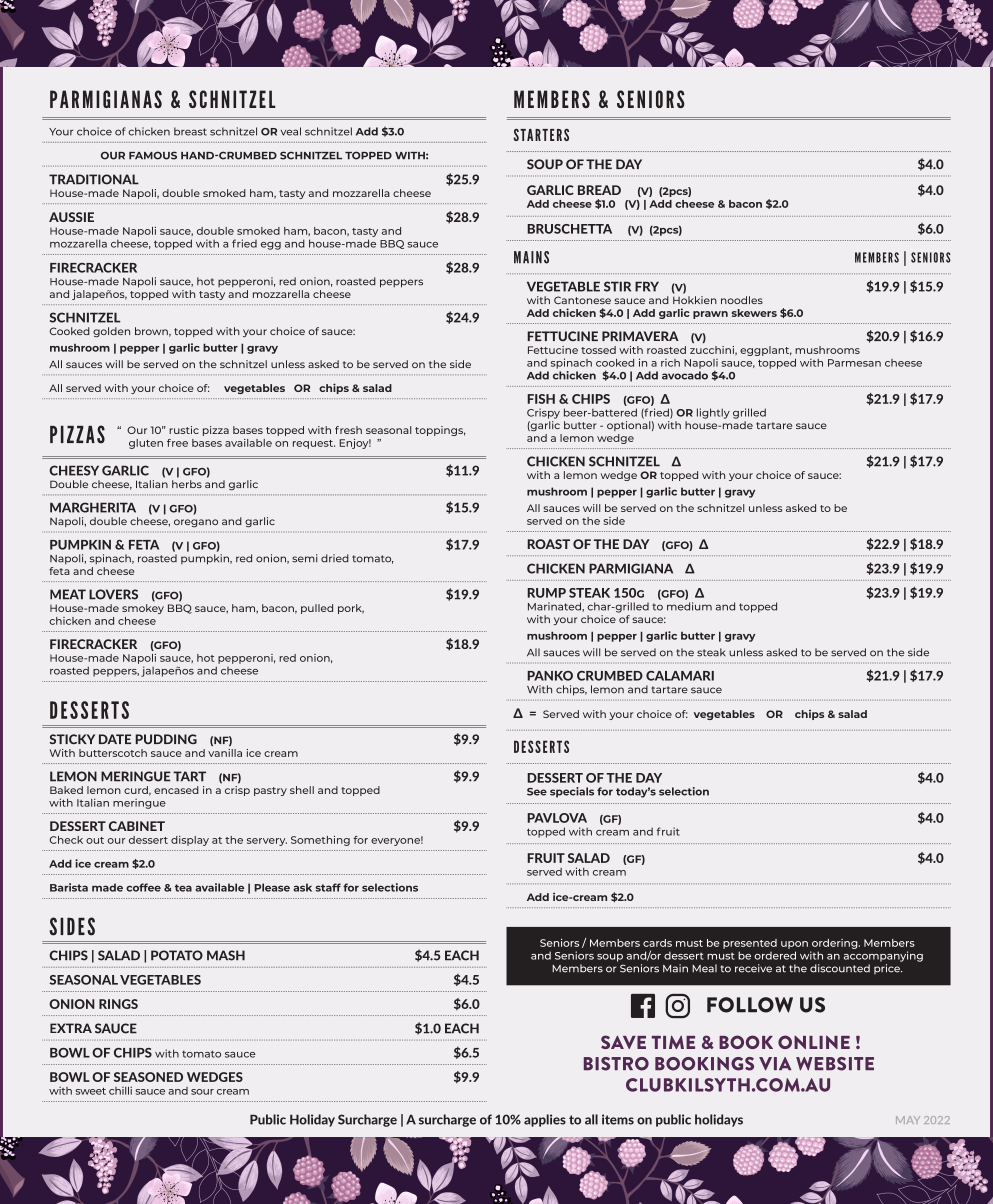 This screenshot has width=993, height=1204. I want to click on WEBSITE, so click(835, 1064).
